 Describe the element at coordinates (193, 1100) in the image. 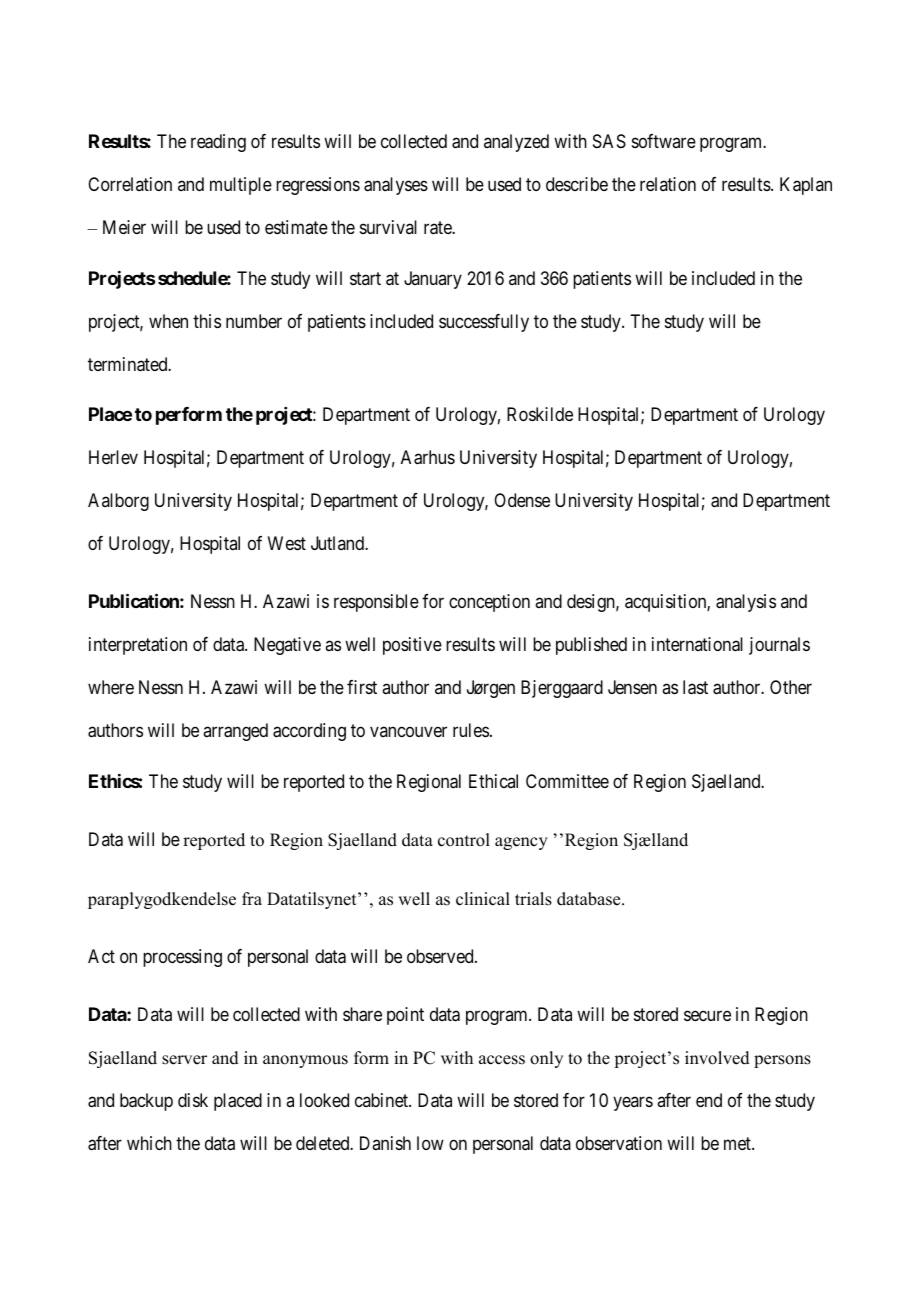

I see `disk` at that location.
